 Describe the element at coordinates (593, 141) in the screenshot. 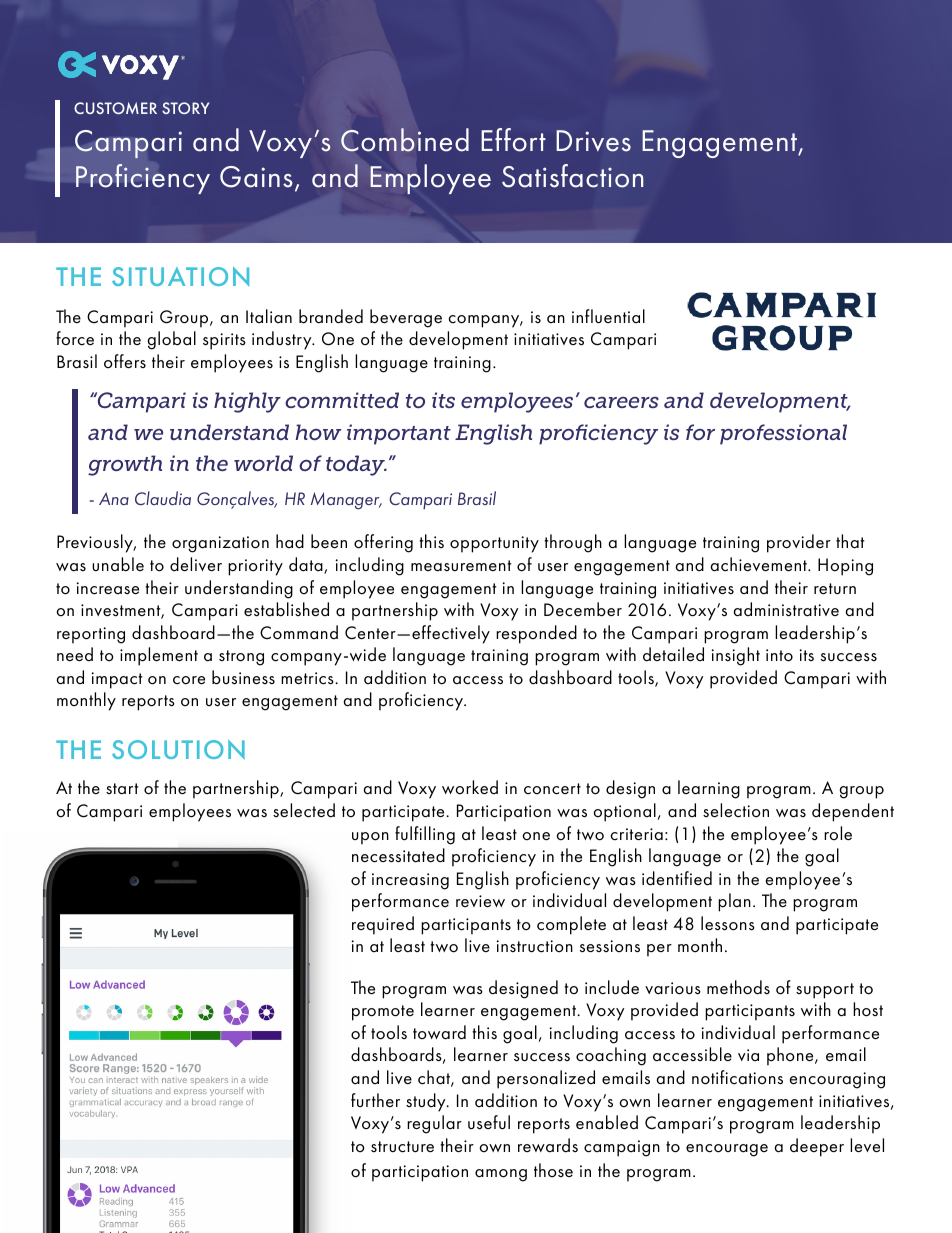

I see `Drives` at that location.
